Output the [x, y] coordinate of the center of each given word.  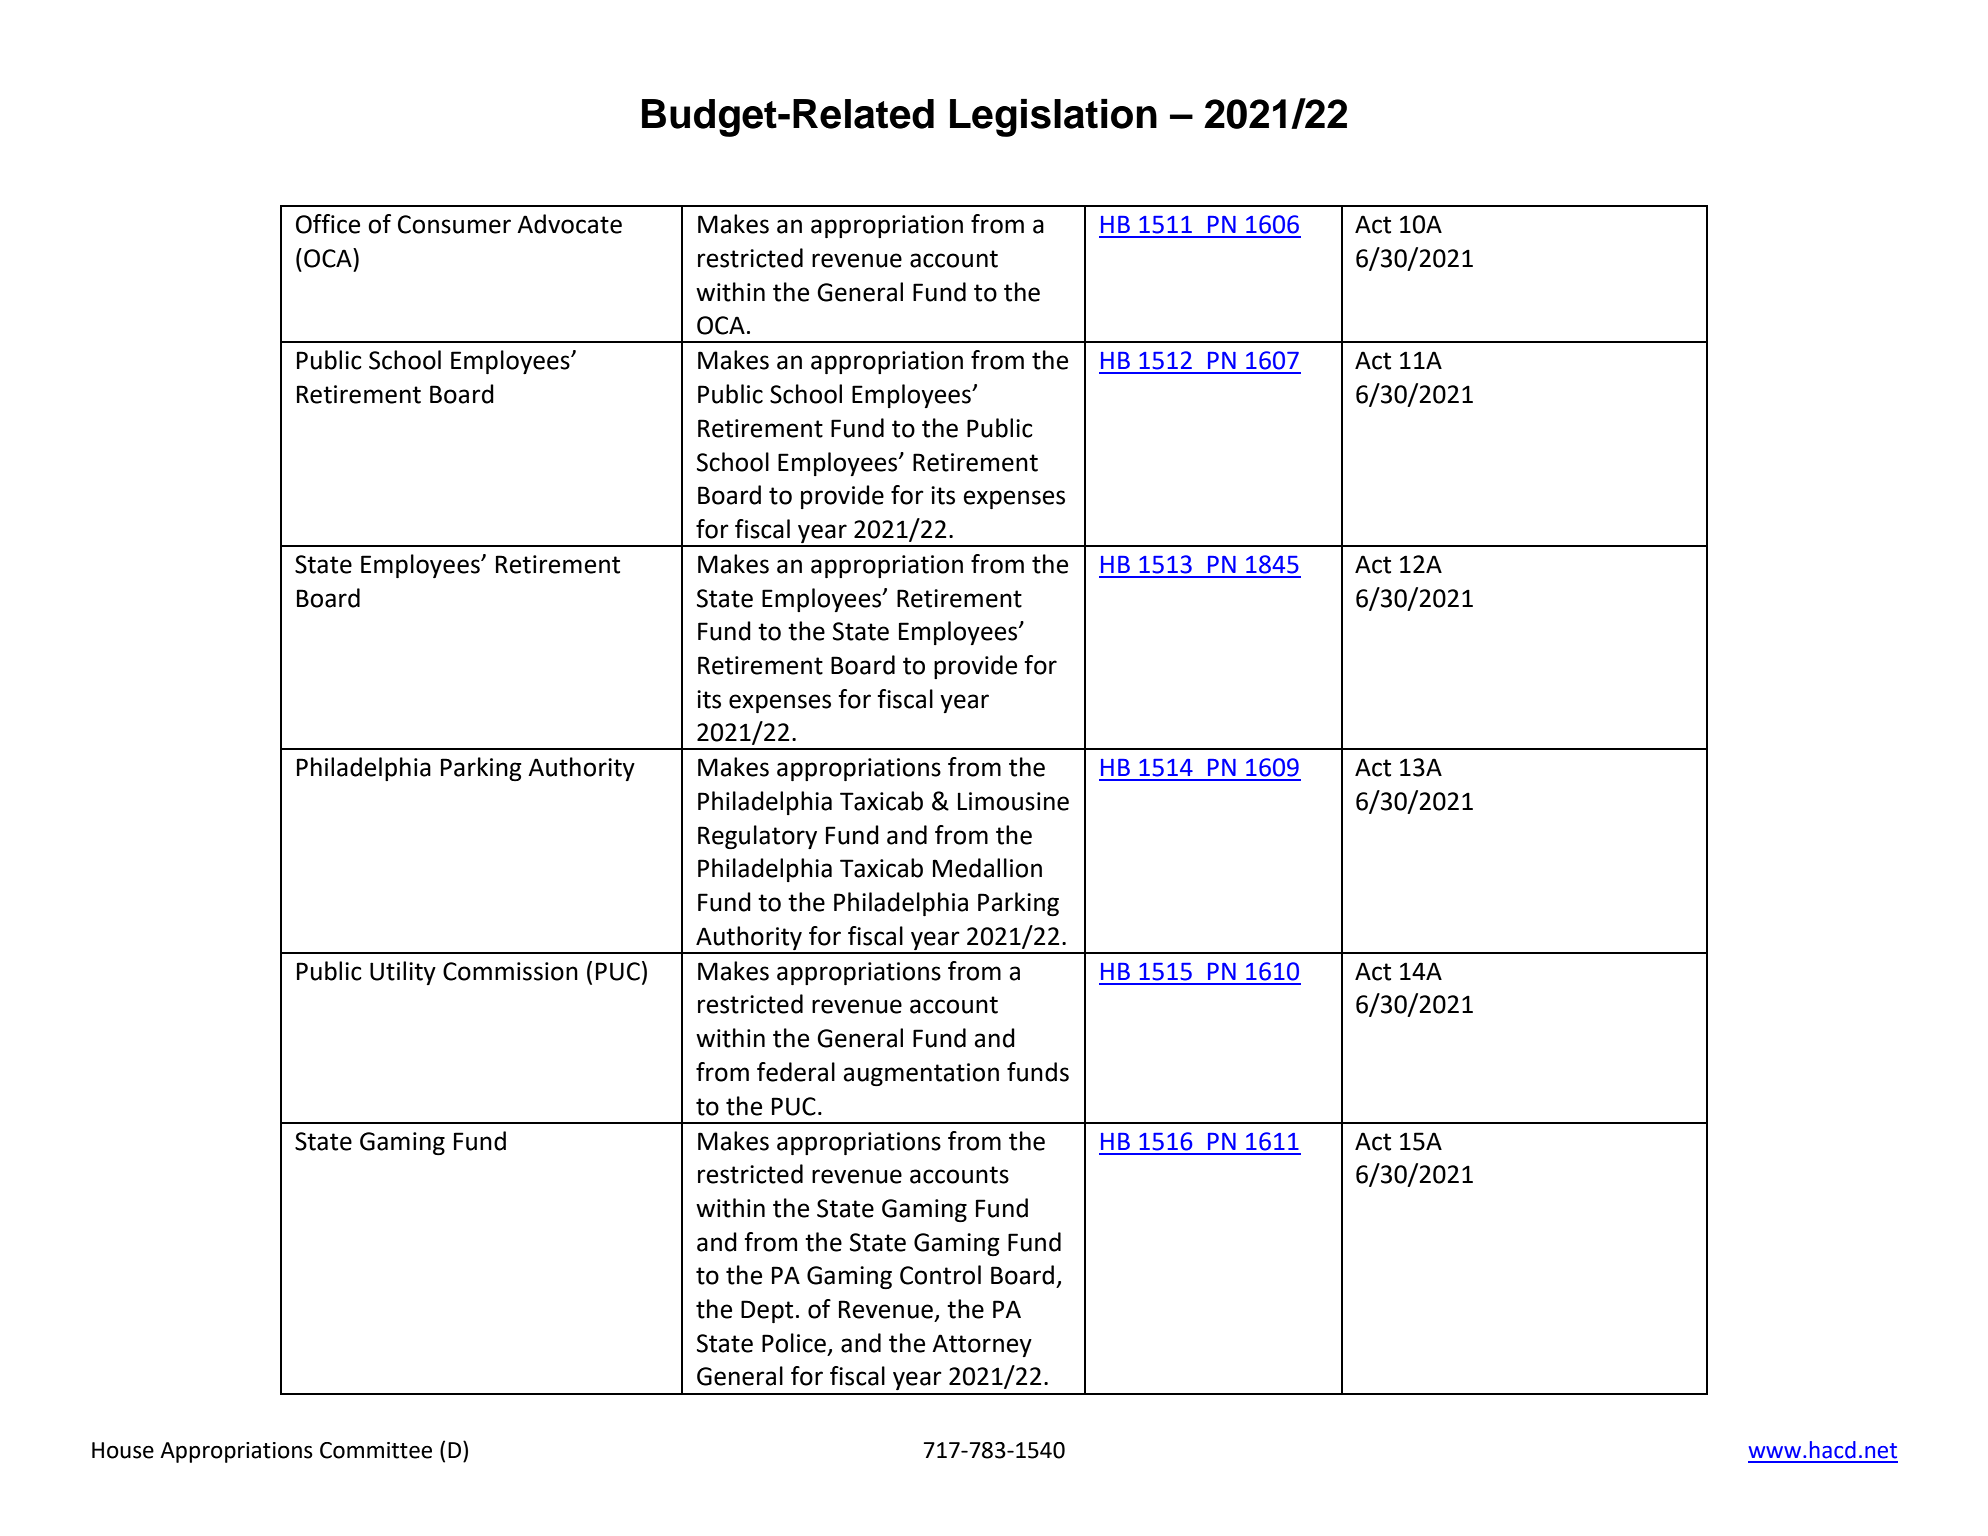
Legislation [1053, 118]
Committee [376, 1450]
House [123, 1450]
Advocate [569, 224]
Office [328, 224]
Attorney [982, 1345]
